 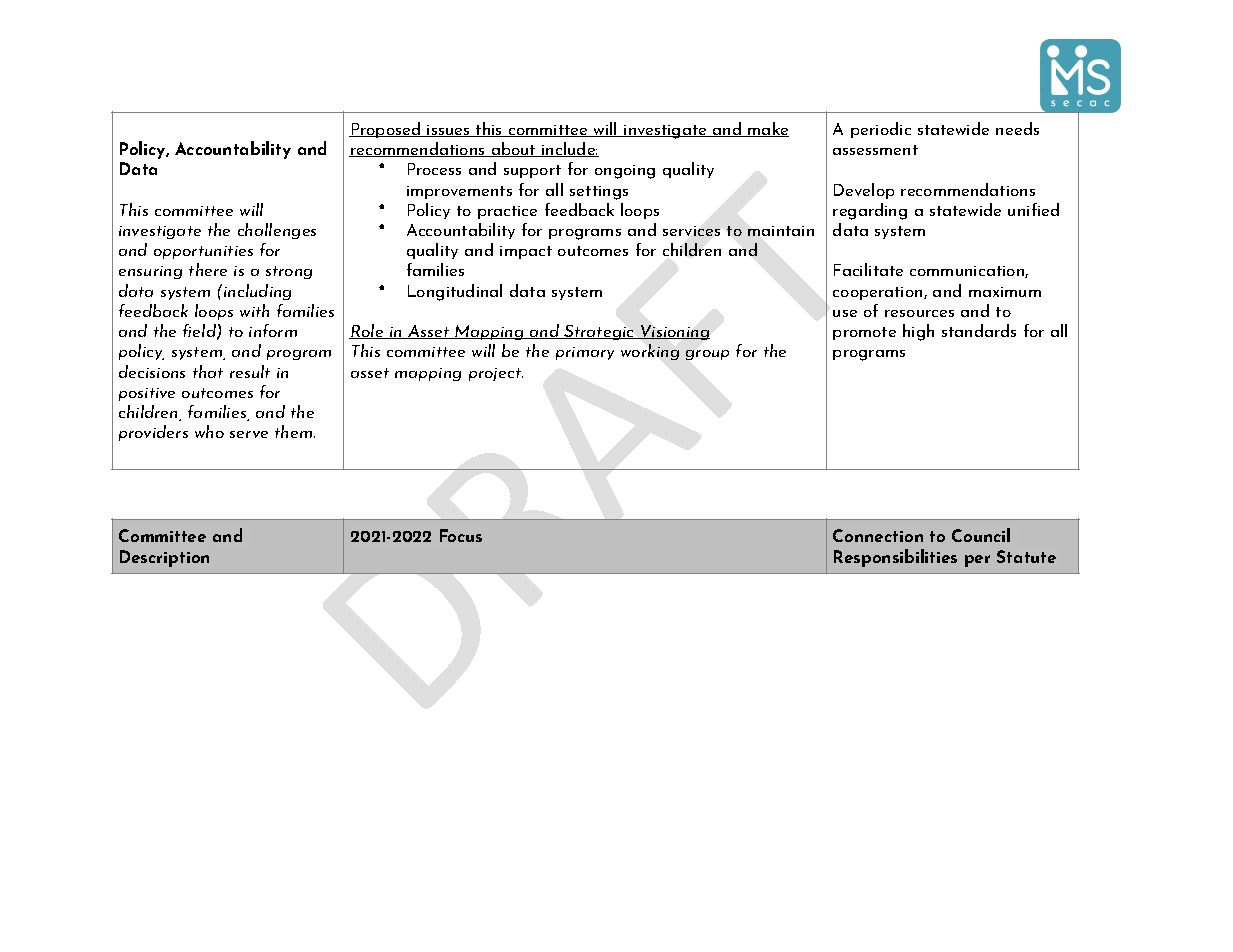 I want to click on high, so click(x=918, y=332).
